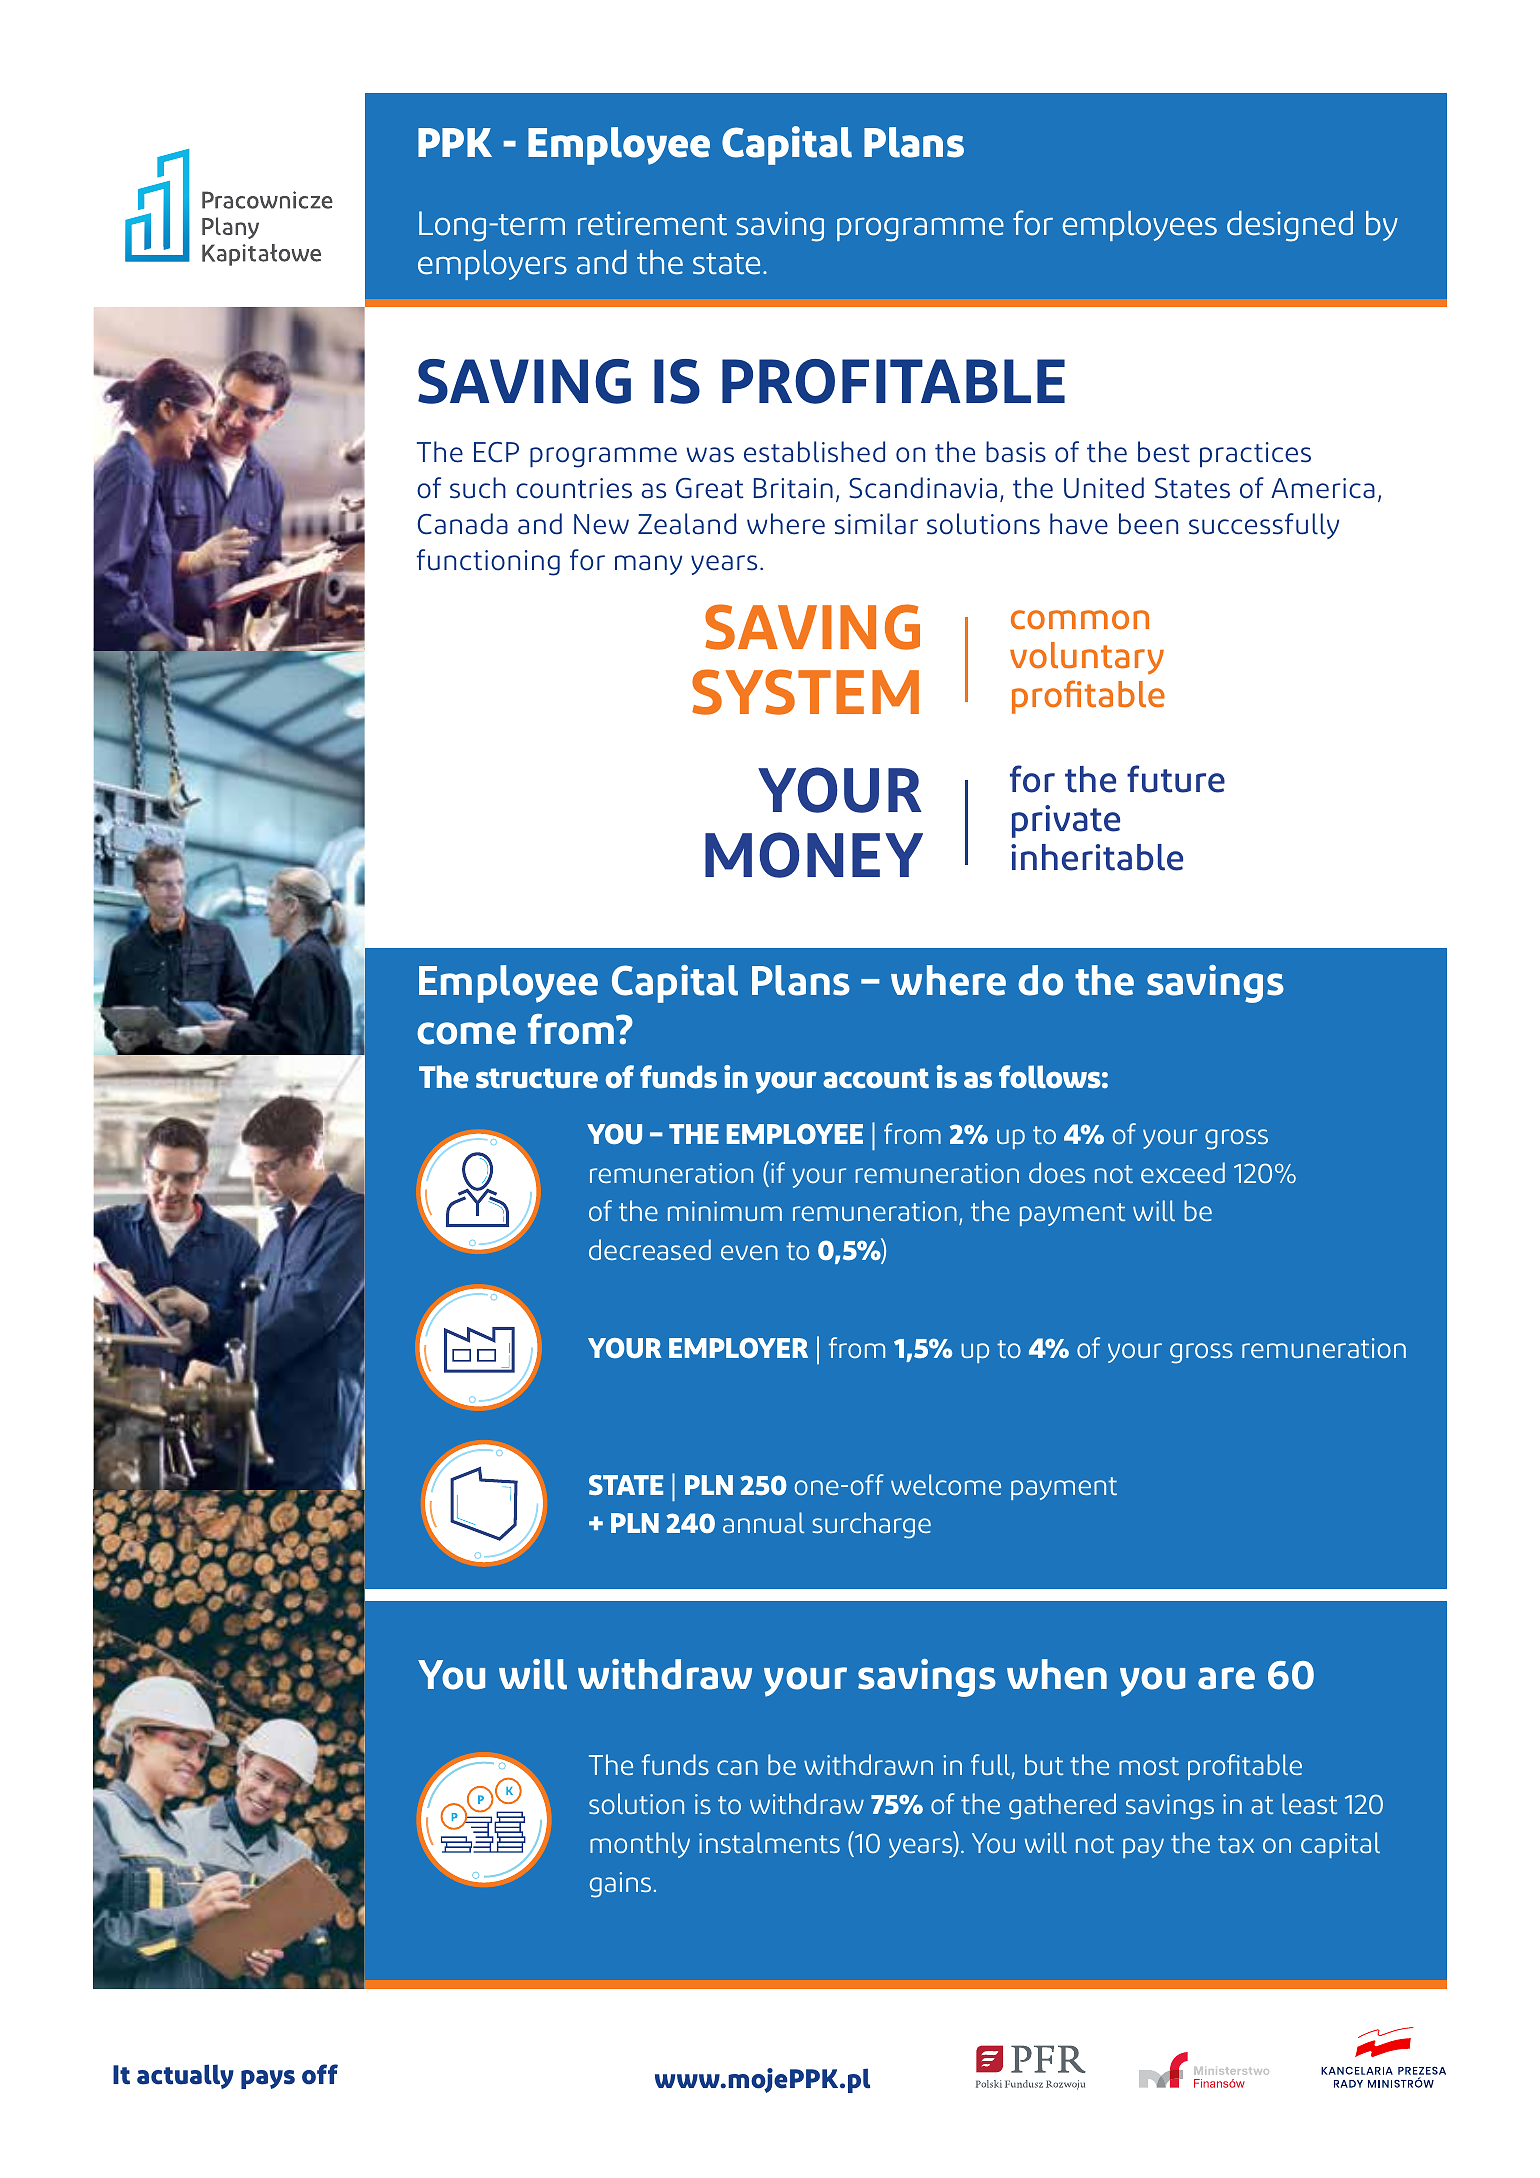 The height and width of the screenshot is (2178, 1540). I want to click on designed, so click(1290, 226).
